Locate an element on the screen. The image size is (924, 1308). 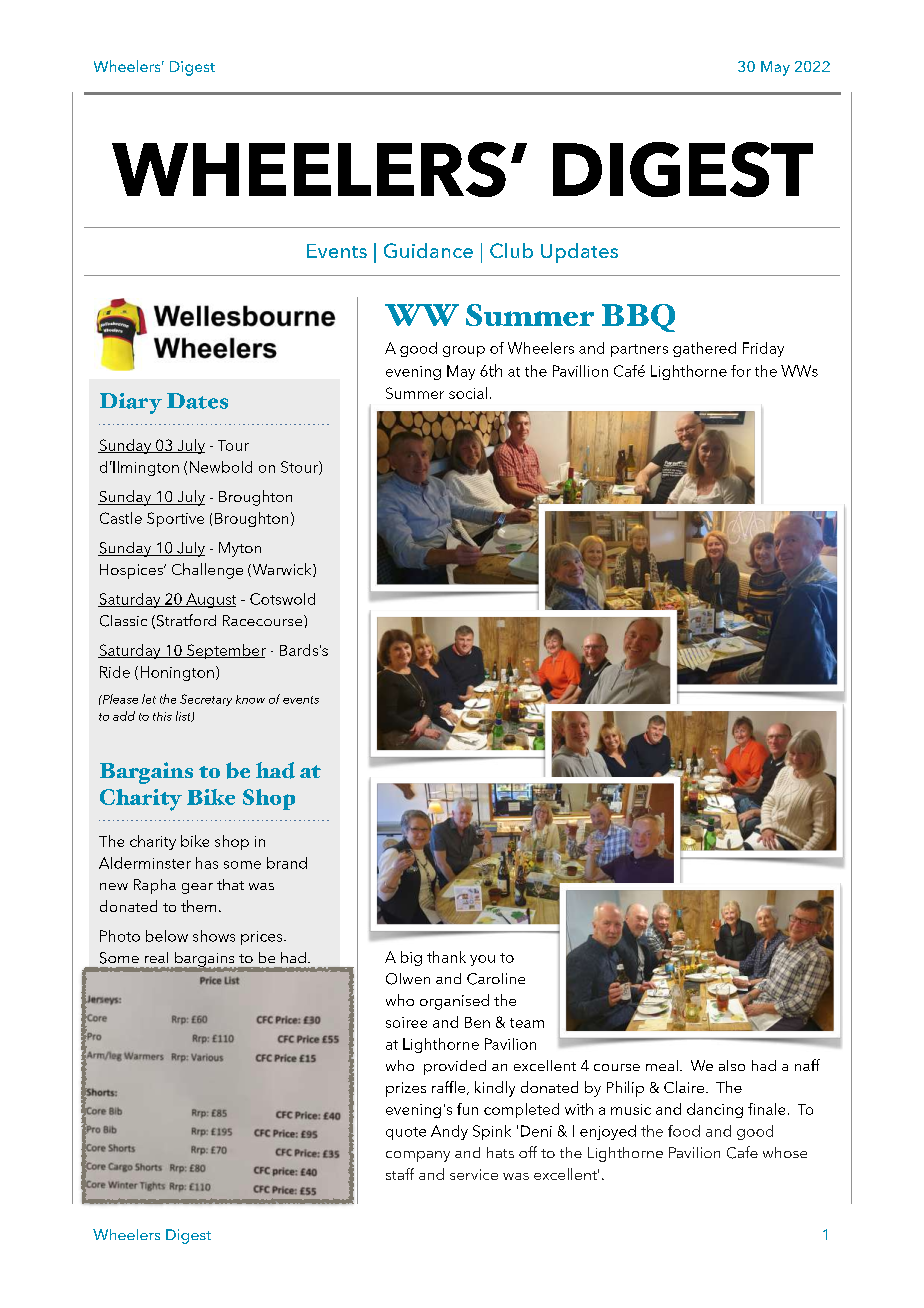
list is located at coordinates (184, 716).
